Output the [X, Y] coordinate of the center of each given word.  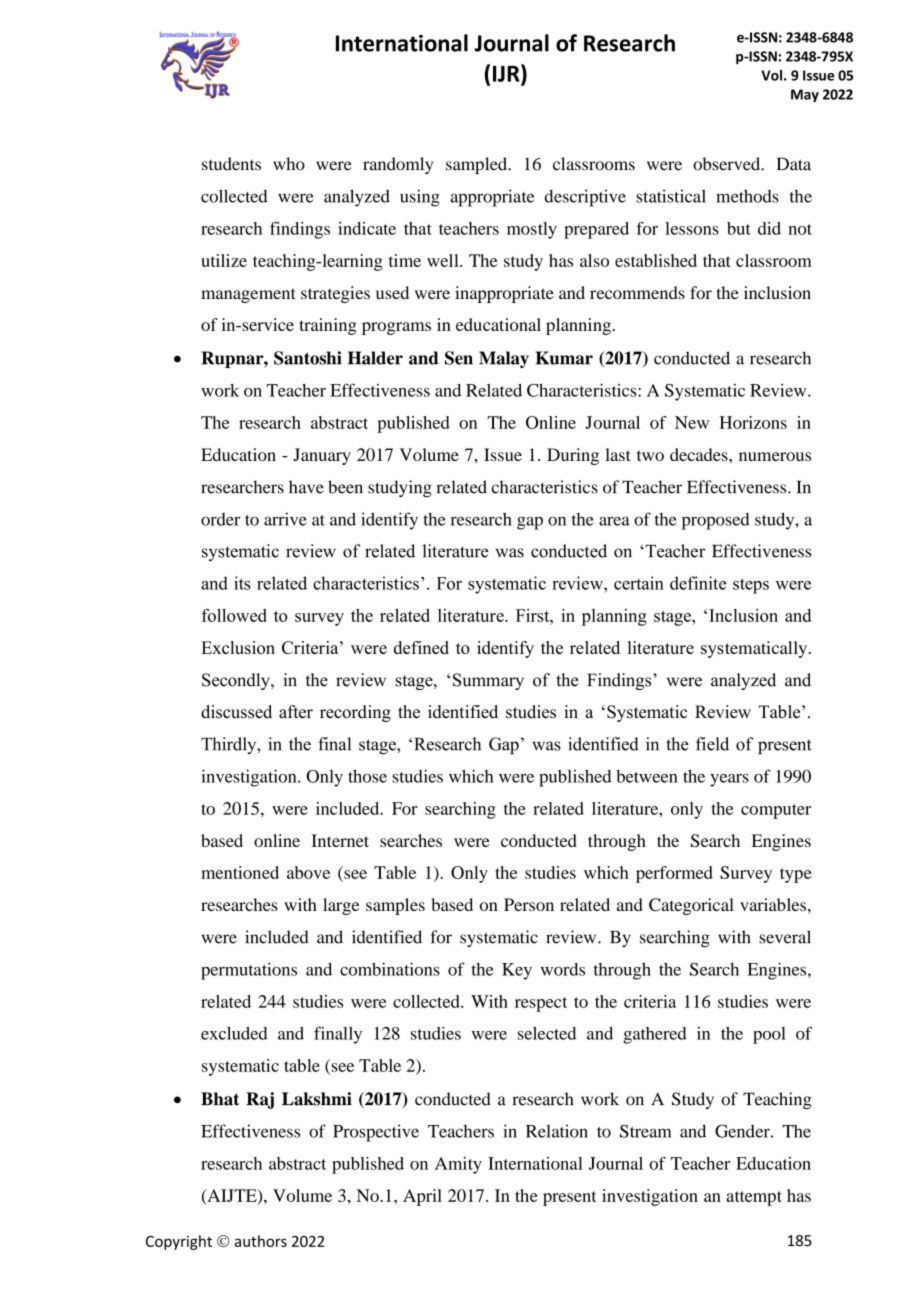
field [712, 744]
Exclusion [238, 647]
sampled [478, 165]
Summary [488, 681]
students [231, 164]
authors [261, 1241]
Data [794, 164]
